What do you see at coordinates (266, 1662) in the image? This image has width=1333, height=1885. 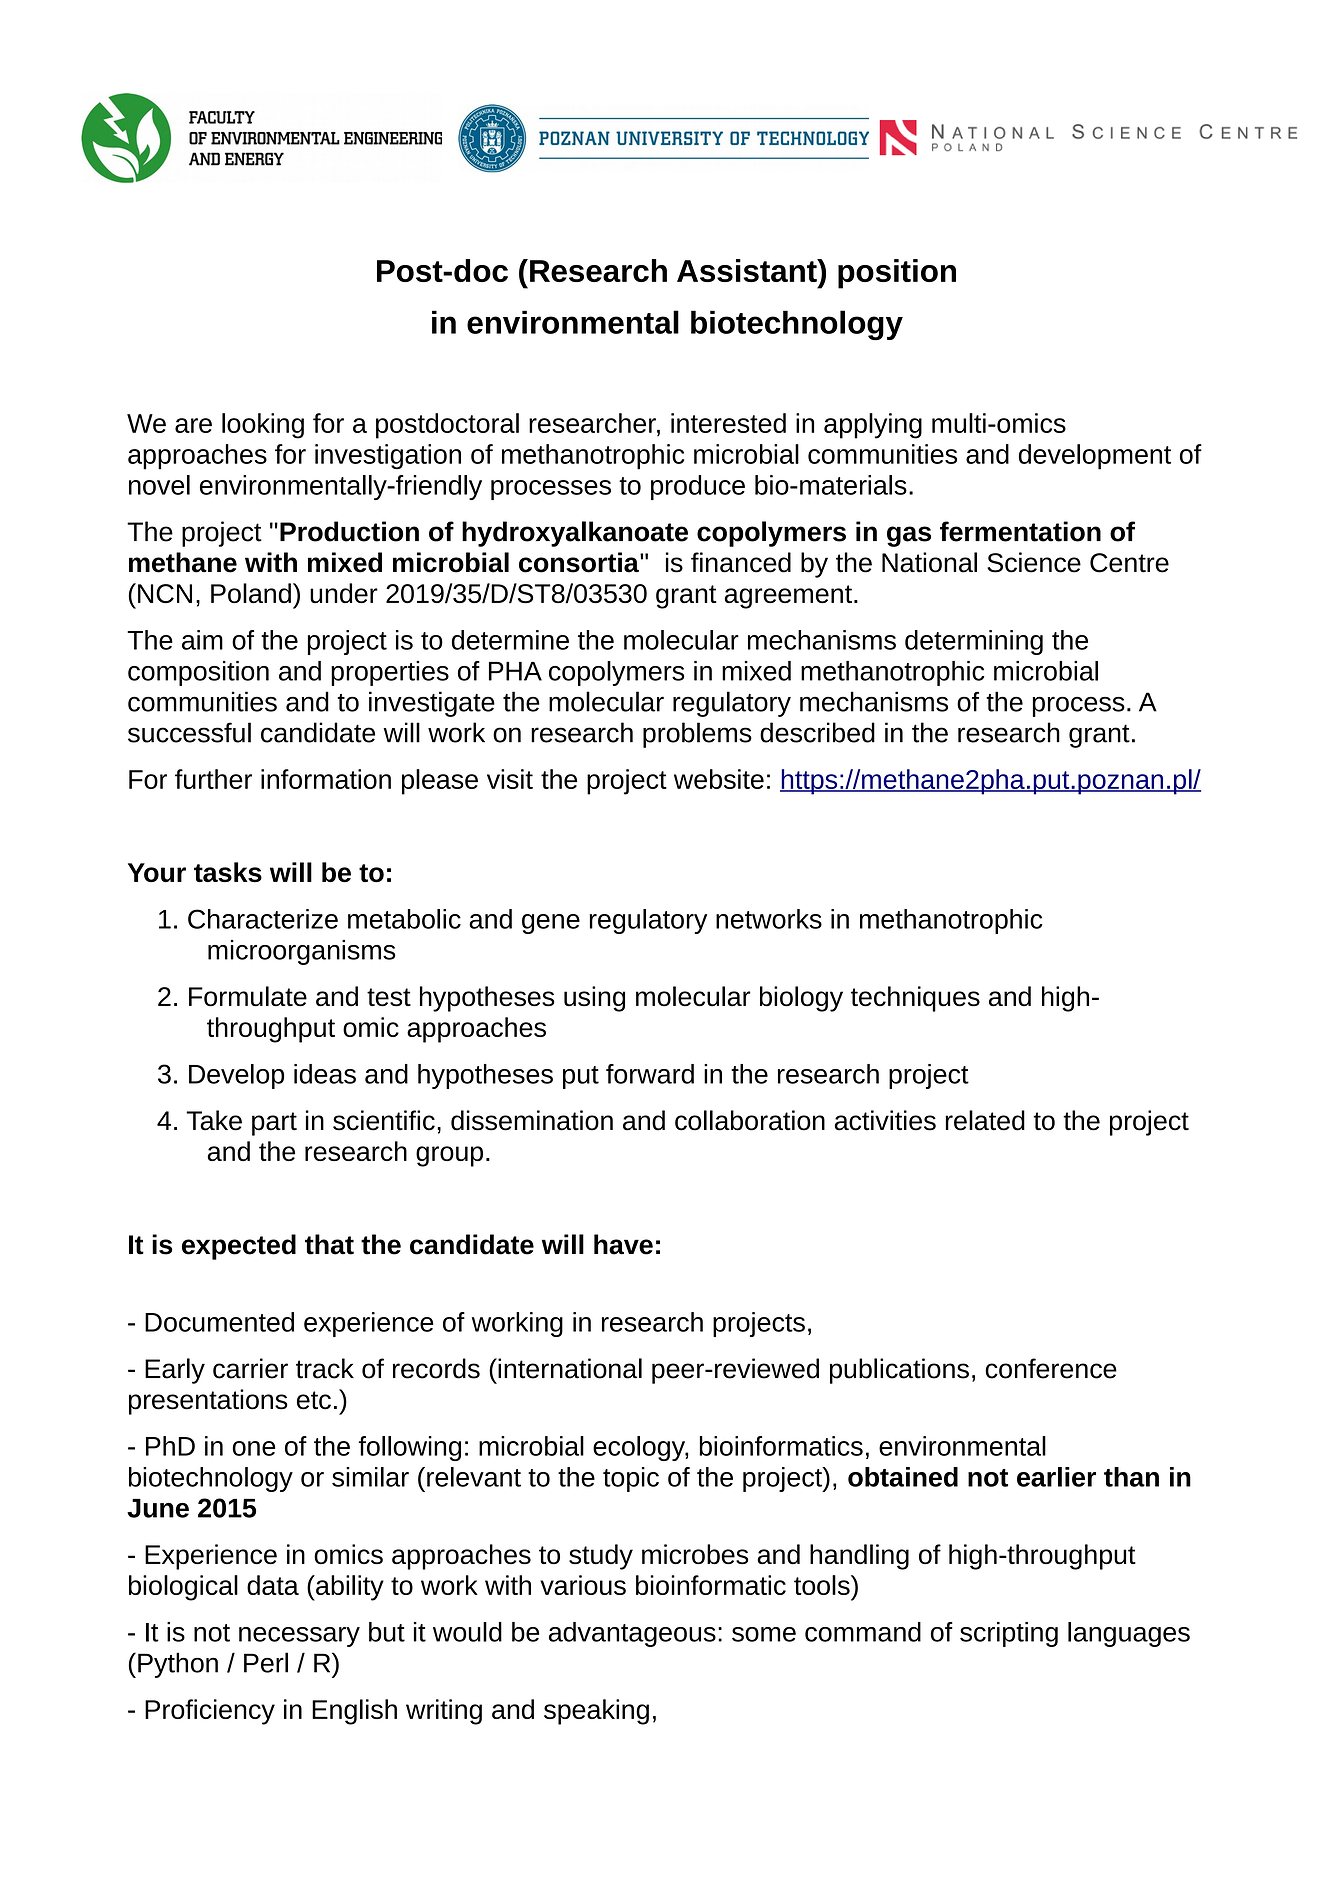 I see `Perl` at bounding box center [266, 1662].
